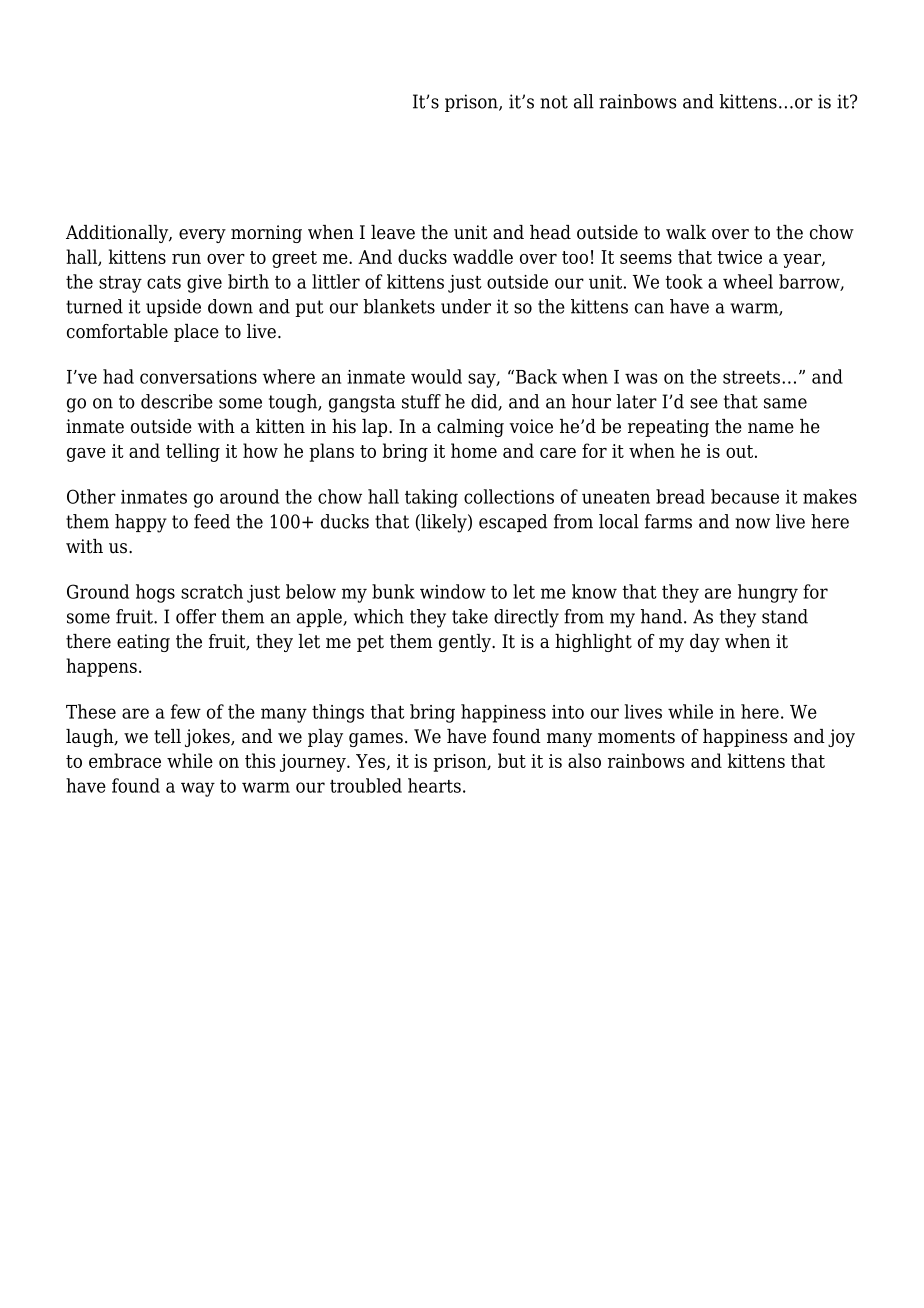 The image size is (924, 1308). Describe the element at coordinates (470, 616) in the page. I see `take` at that location.
